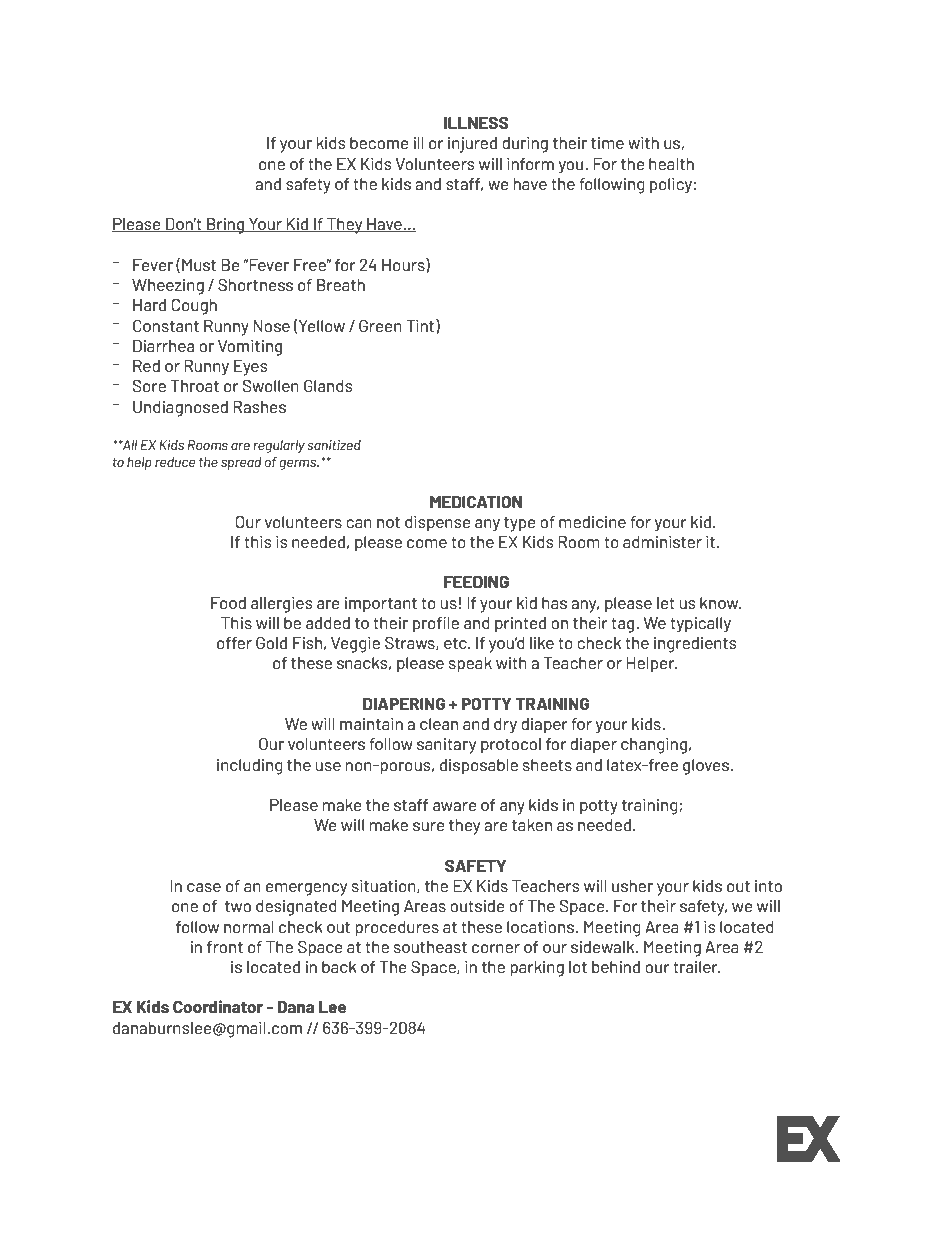 This screenshot has height=1233, width=952. What do you see at coordinates (476, 582) in the screenshot?
I see `FEEDING` at bounding box center [476, 582].
